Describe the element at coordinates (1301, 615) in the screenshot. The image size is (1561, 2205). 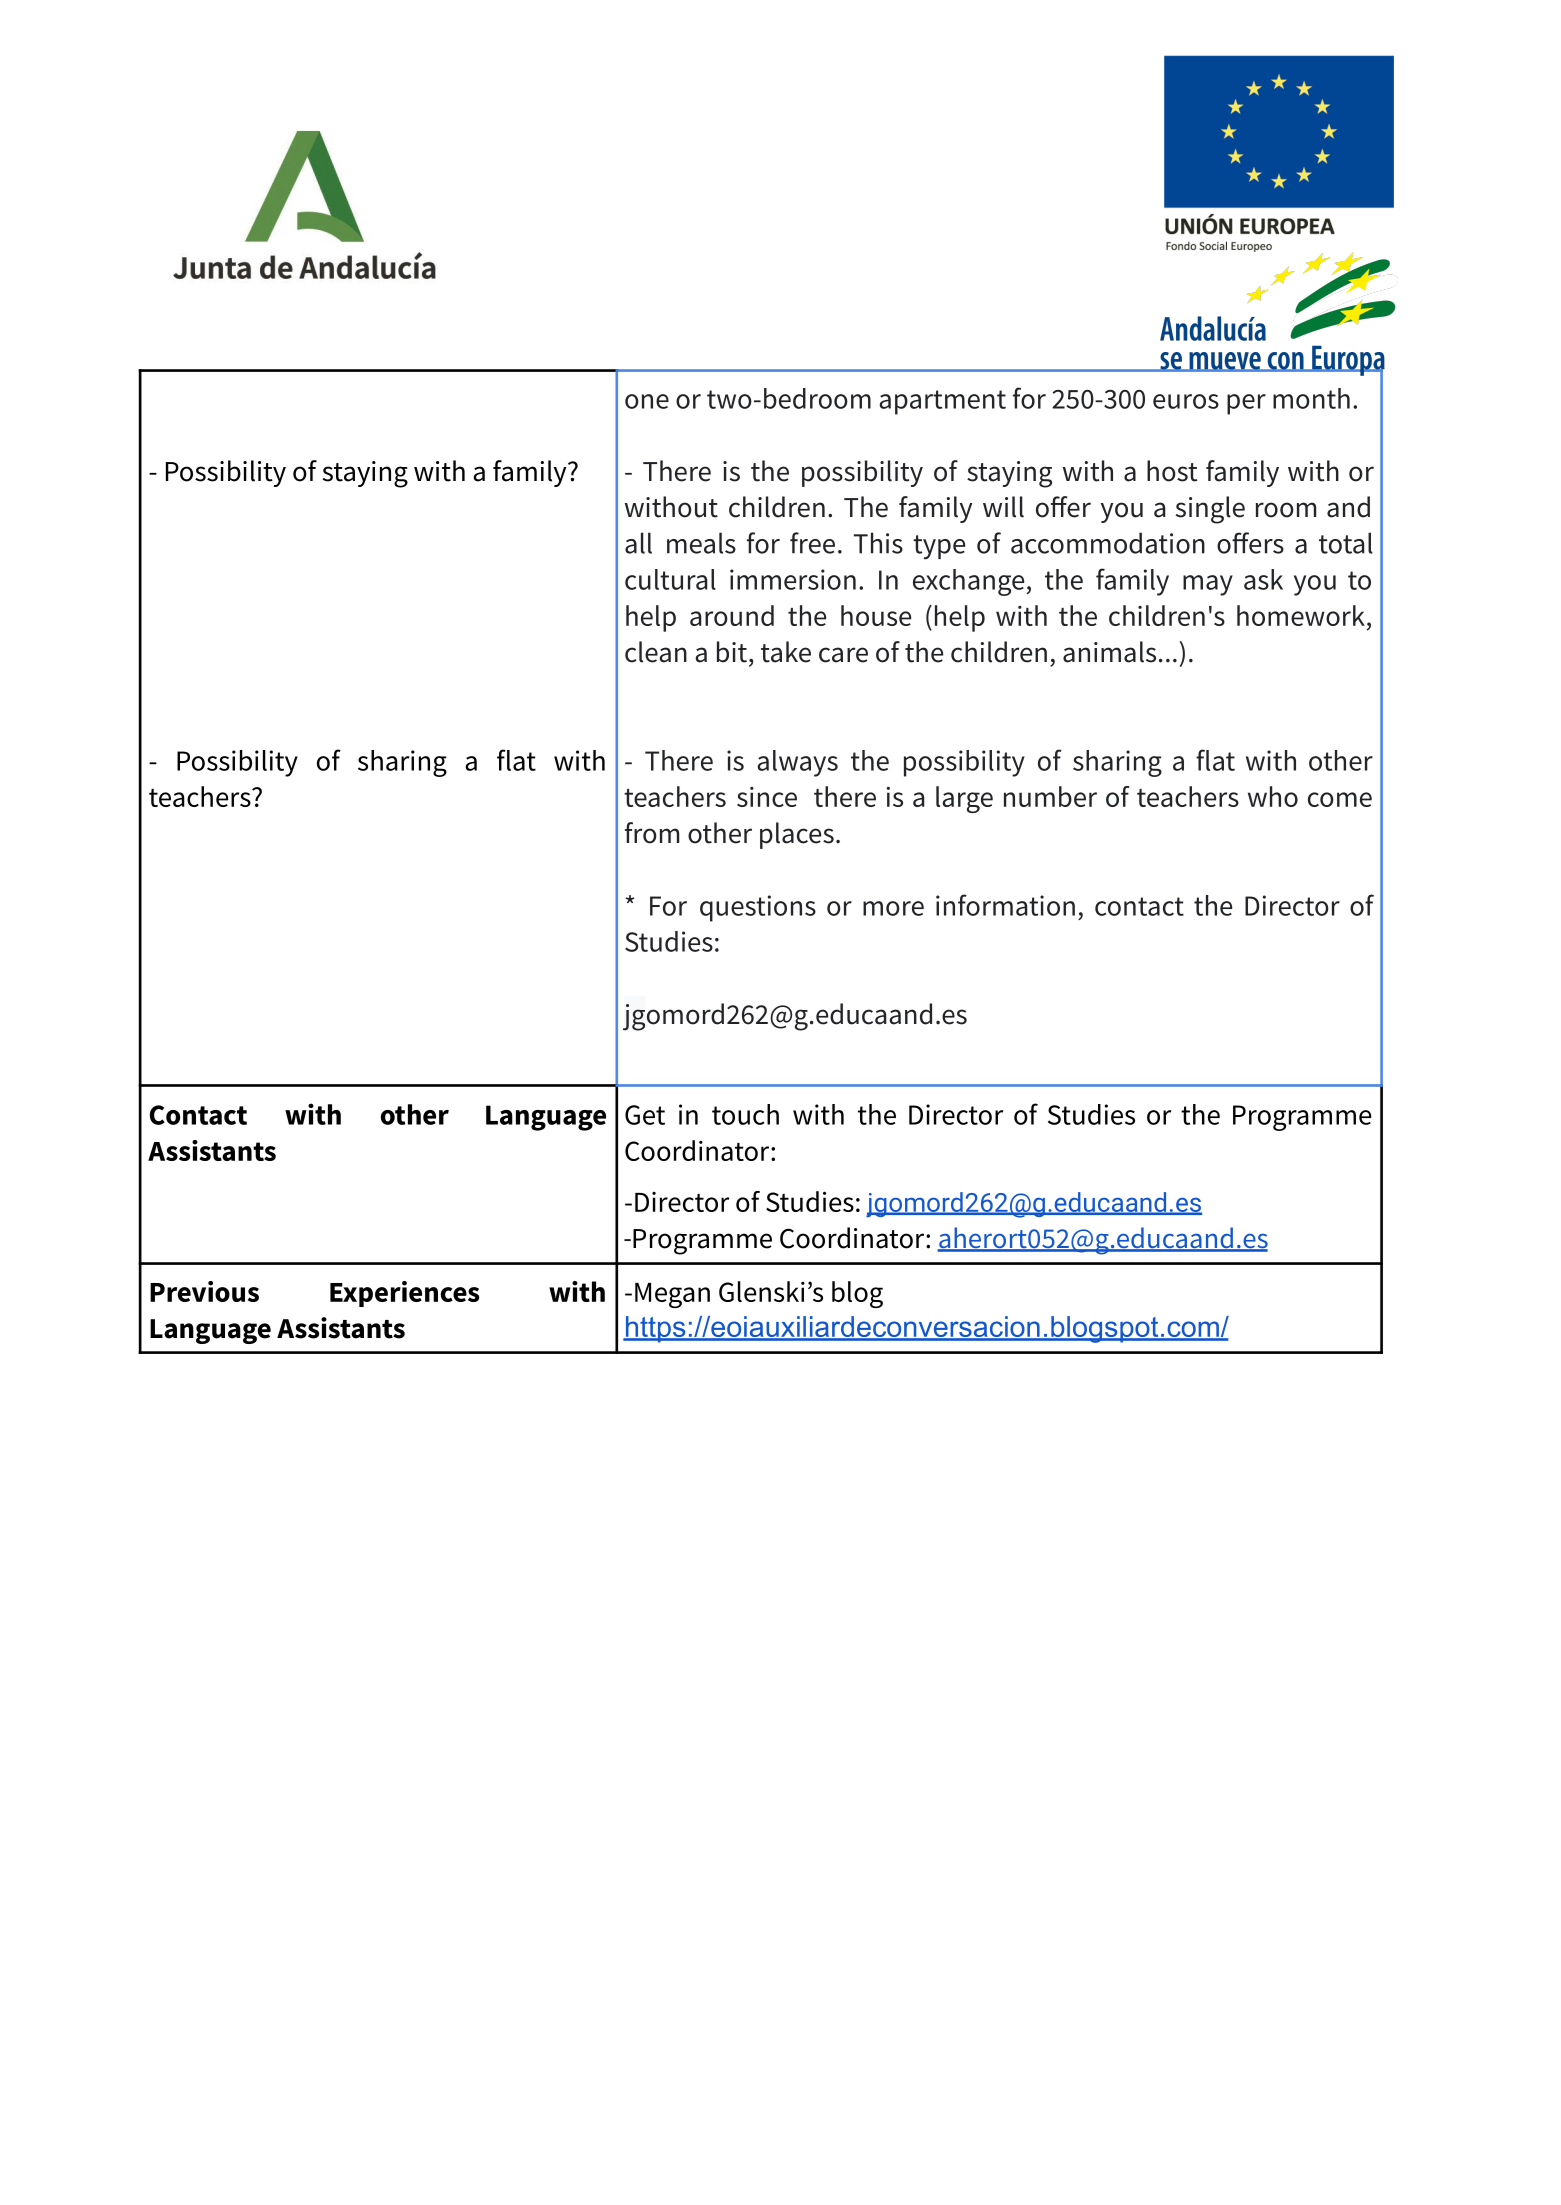
I see `homework` at that location.
